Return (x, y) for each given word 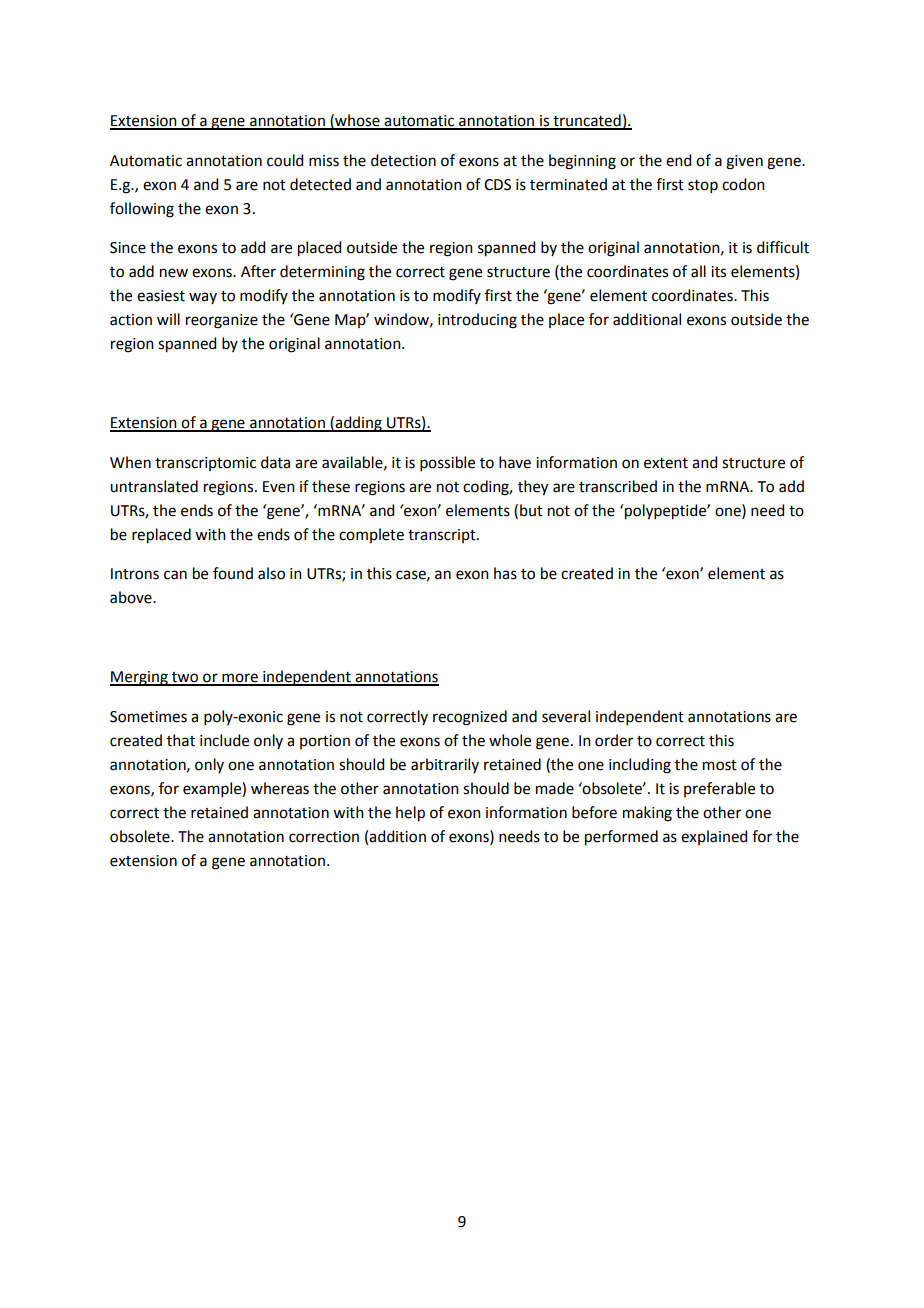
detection (403, 160)
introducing (477, 321)
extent (666, 463)
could (285, 160)
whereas (280, 788)
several (566, 716)
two (185, 678)
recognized (470, 718)
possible (447, 463)
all (698, 271)
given (744, 162)
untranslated (154, 486)
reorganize (222, 321)
